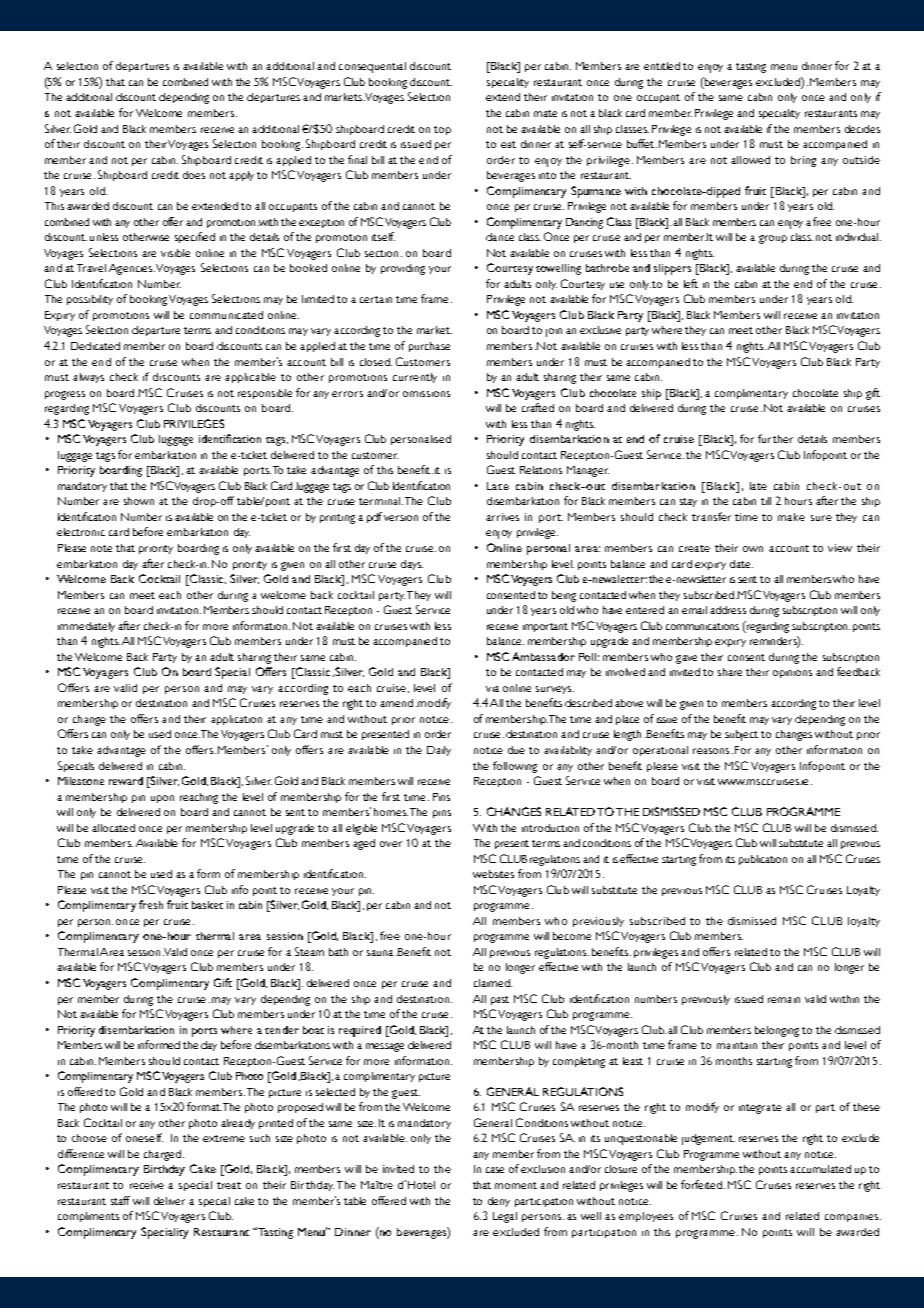  What do you see at coordinates (502, 517) in the image?
I see `arrives` at bounding box center [502, 517].
